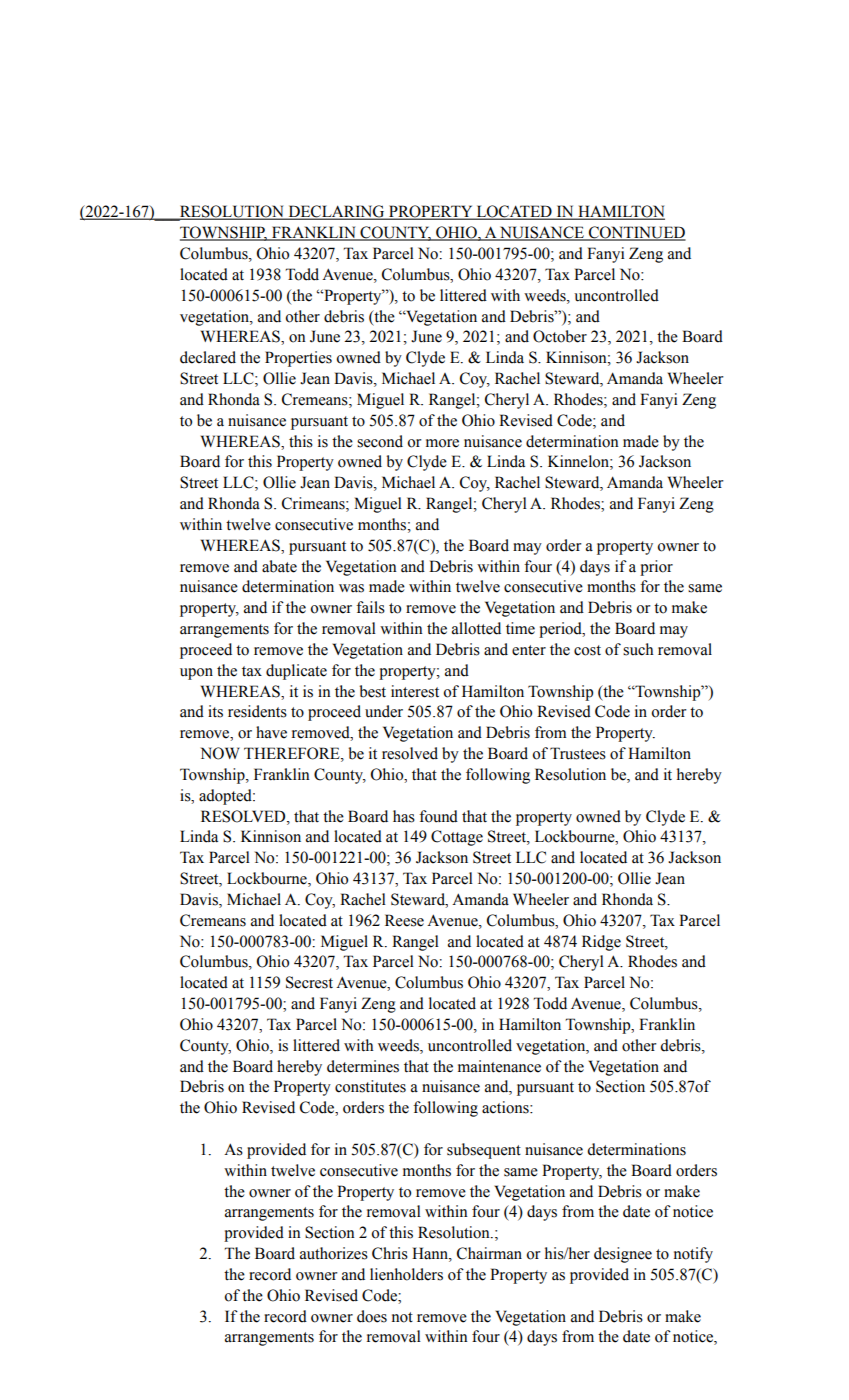 The width and height of the document is (849, 1400). What do you see at coordinates (363, 1066) in the document?
I see `determines` at bounding box center [363, 1066].
